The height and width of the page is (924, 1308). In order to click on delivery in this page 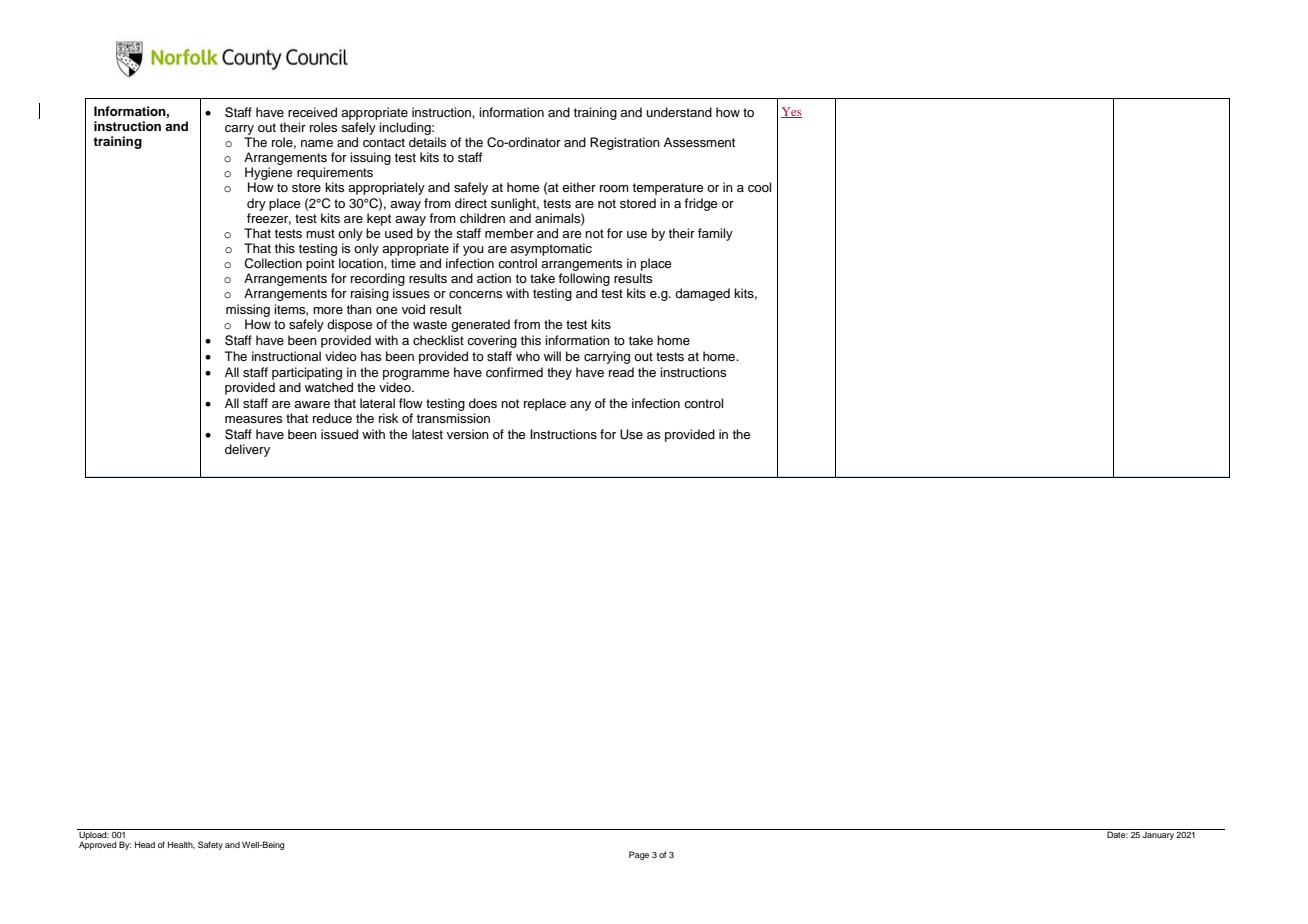, I will do `click(247, 450)`.
